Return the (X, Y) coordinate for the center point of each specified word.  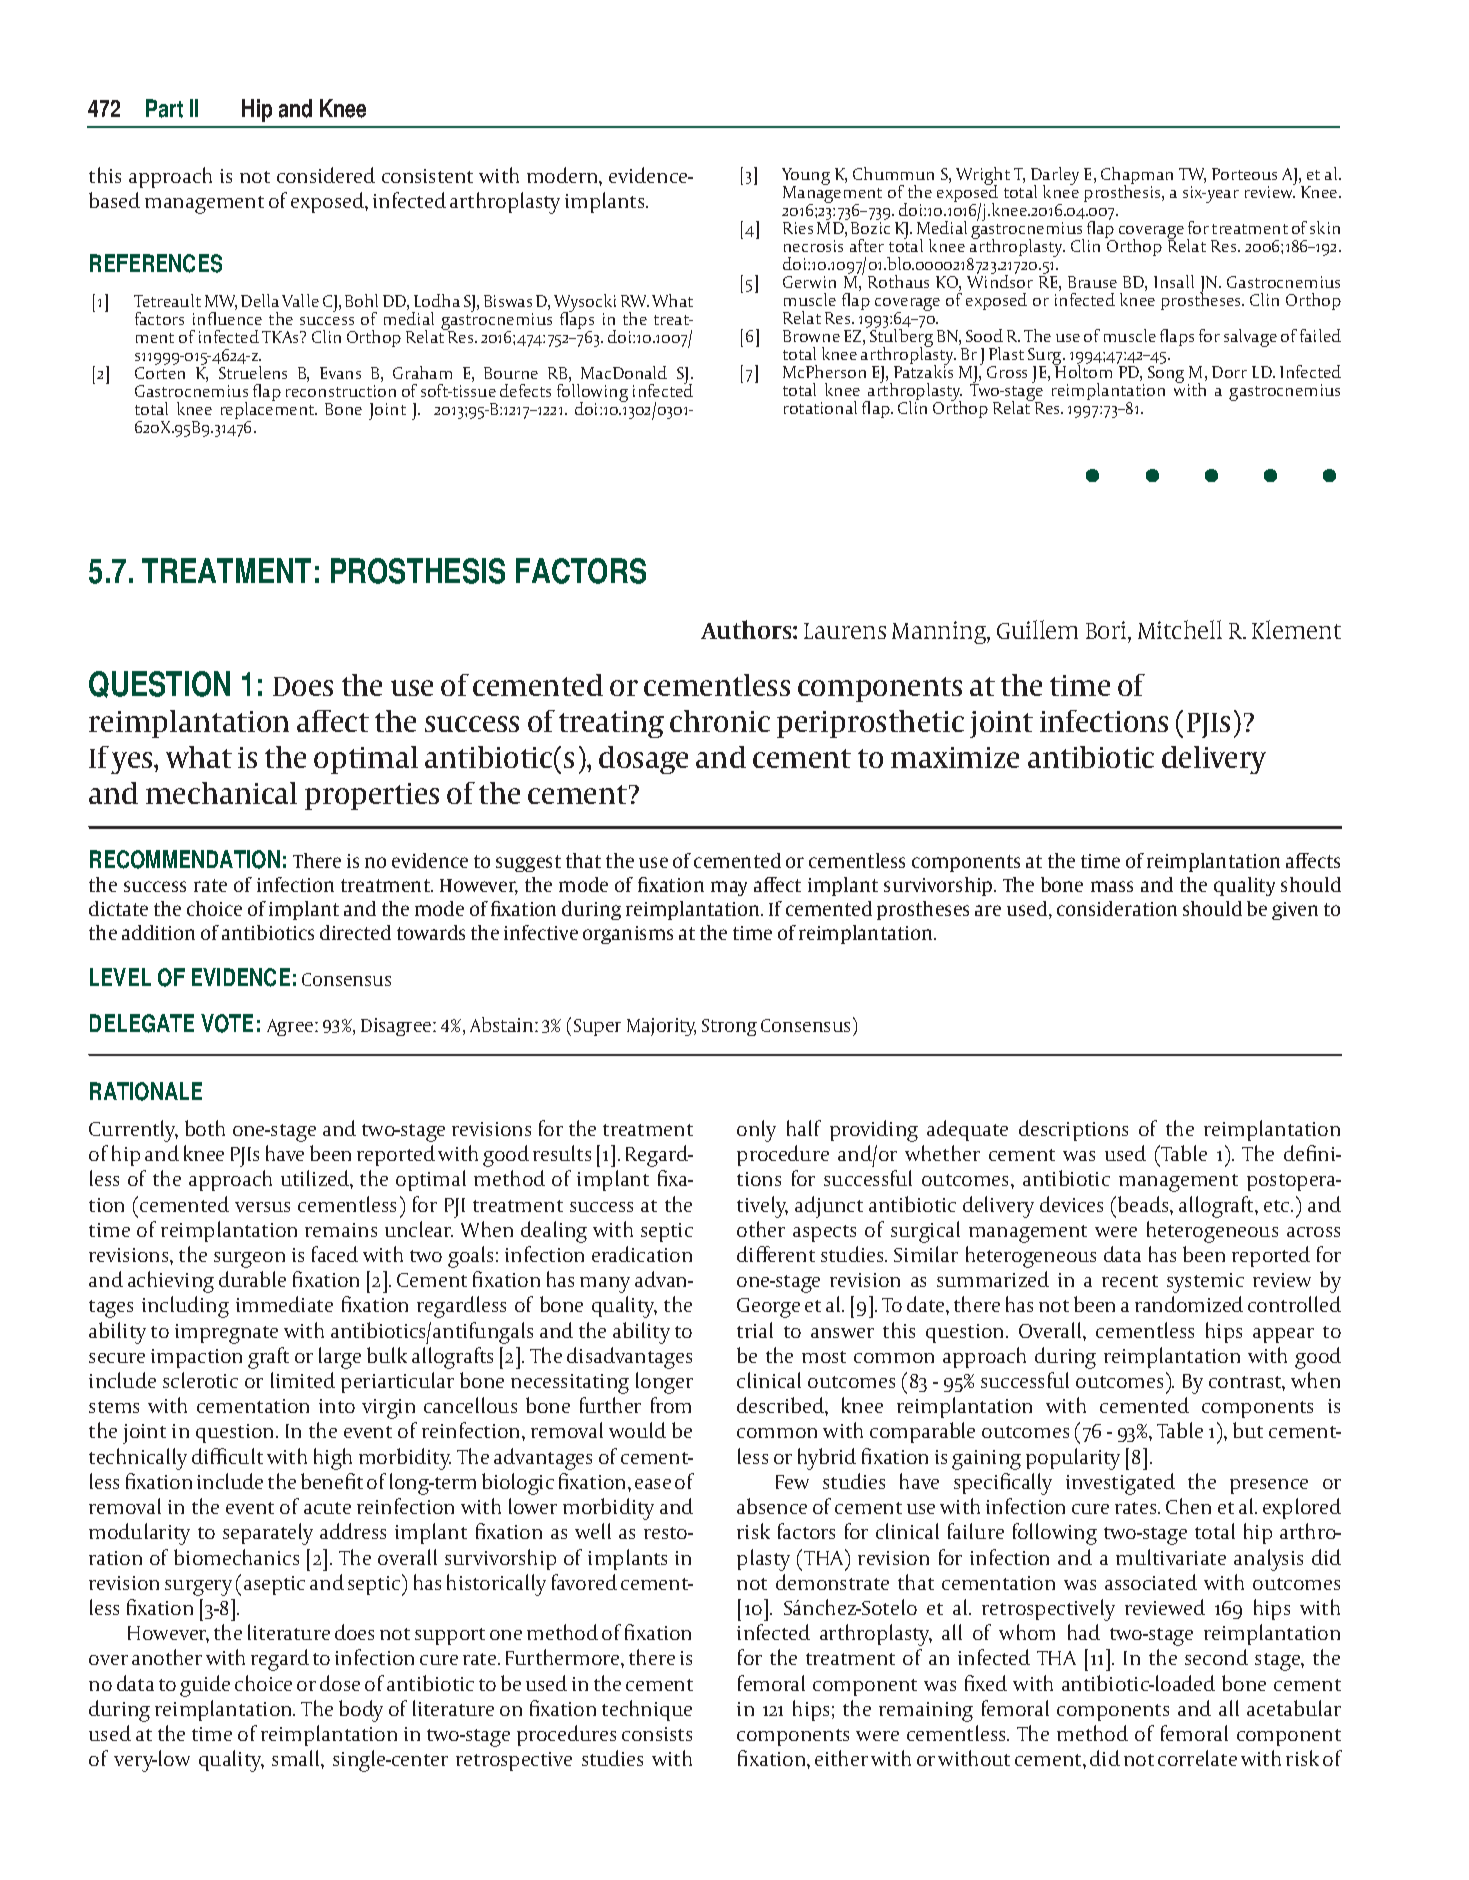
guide (205, 1686)
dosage (643, 760)
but (1248, 1430)
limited (303, 1380)
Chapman (1137, 177)
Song (1166, 374)
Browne (811, 336)
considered (326, 175)
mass (1112, 886)
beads (1144, 1204)
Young (806, 178)
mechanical (221, 793)
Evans (340, 373)
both (205, 1128)
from (671, 1405)
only (756, 1131)
